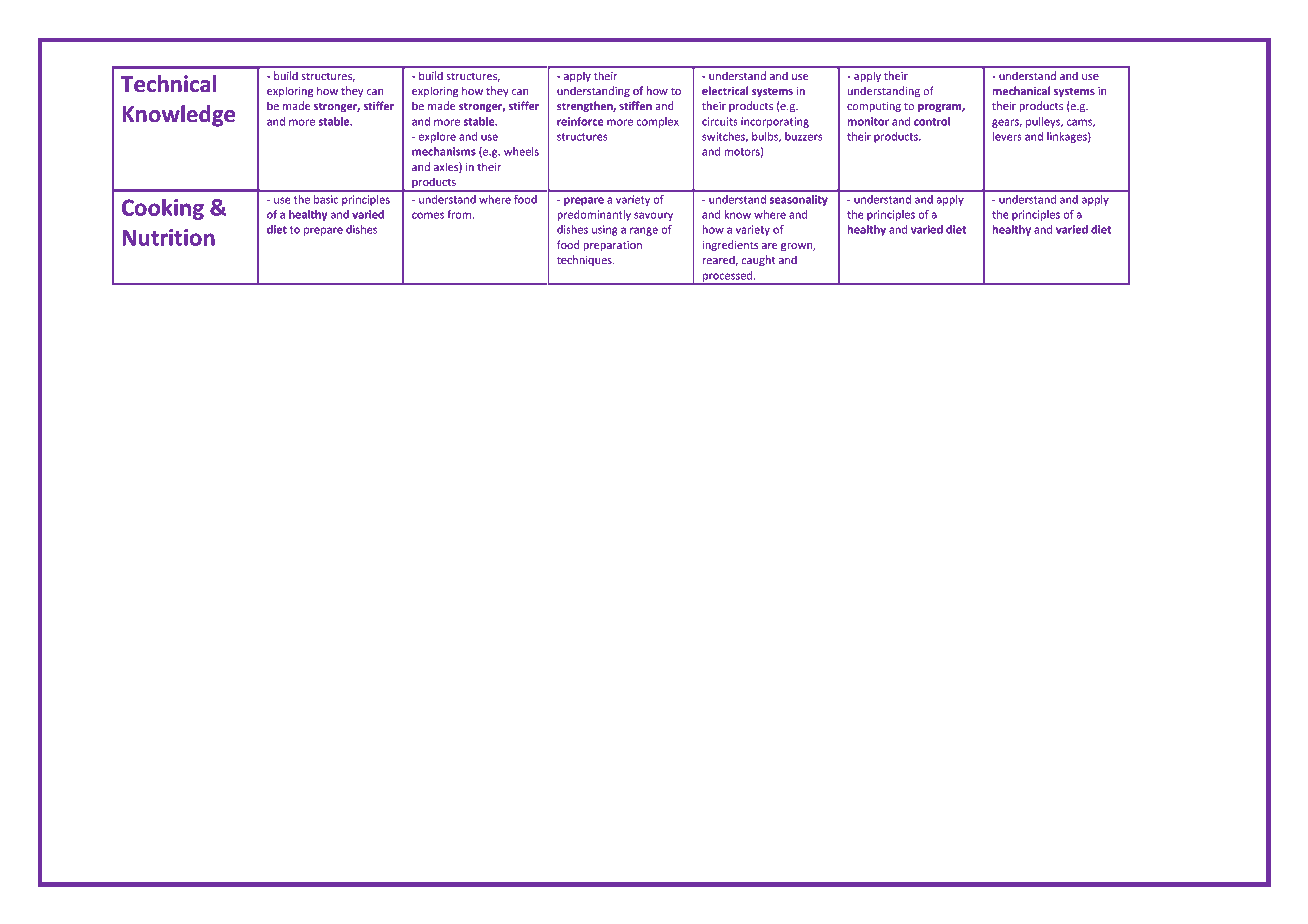 The image size is (1308, 924). I want to click on electrical, so click(725, 90).
